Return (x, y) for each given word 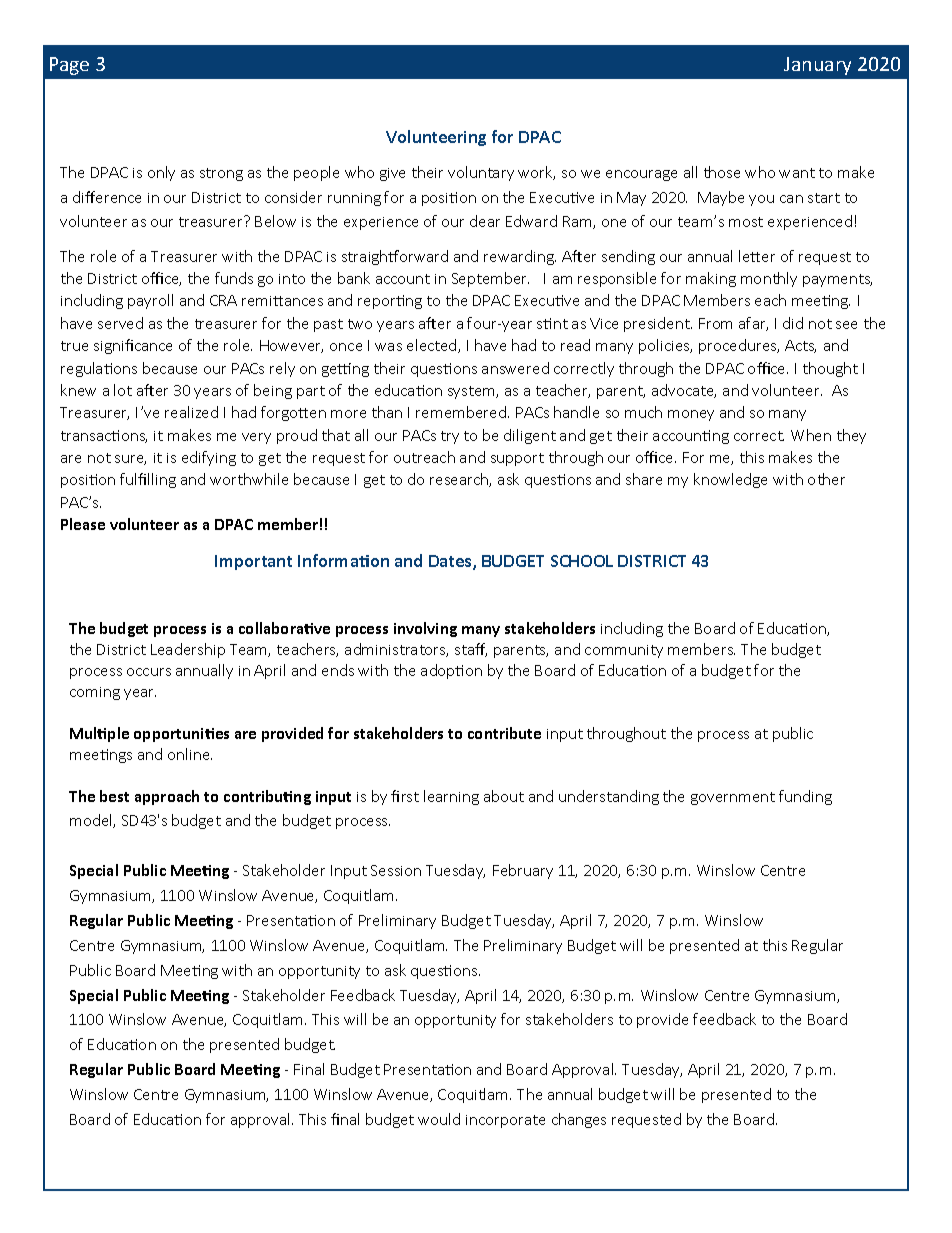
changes (579, 1120)
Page (69, 66)
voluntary (481, 173)
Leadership (188, 650)
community (624, 651)
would (439, 1119)
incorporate (505, 1121)
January (817, 66)
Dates (451, 562)
